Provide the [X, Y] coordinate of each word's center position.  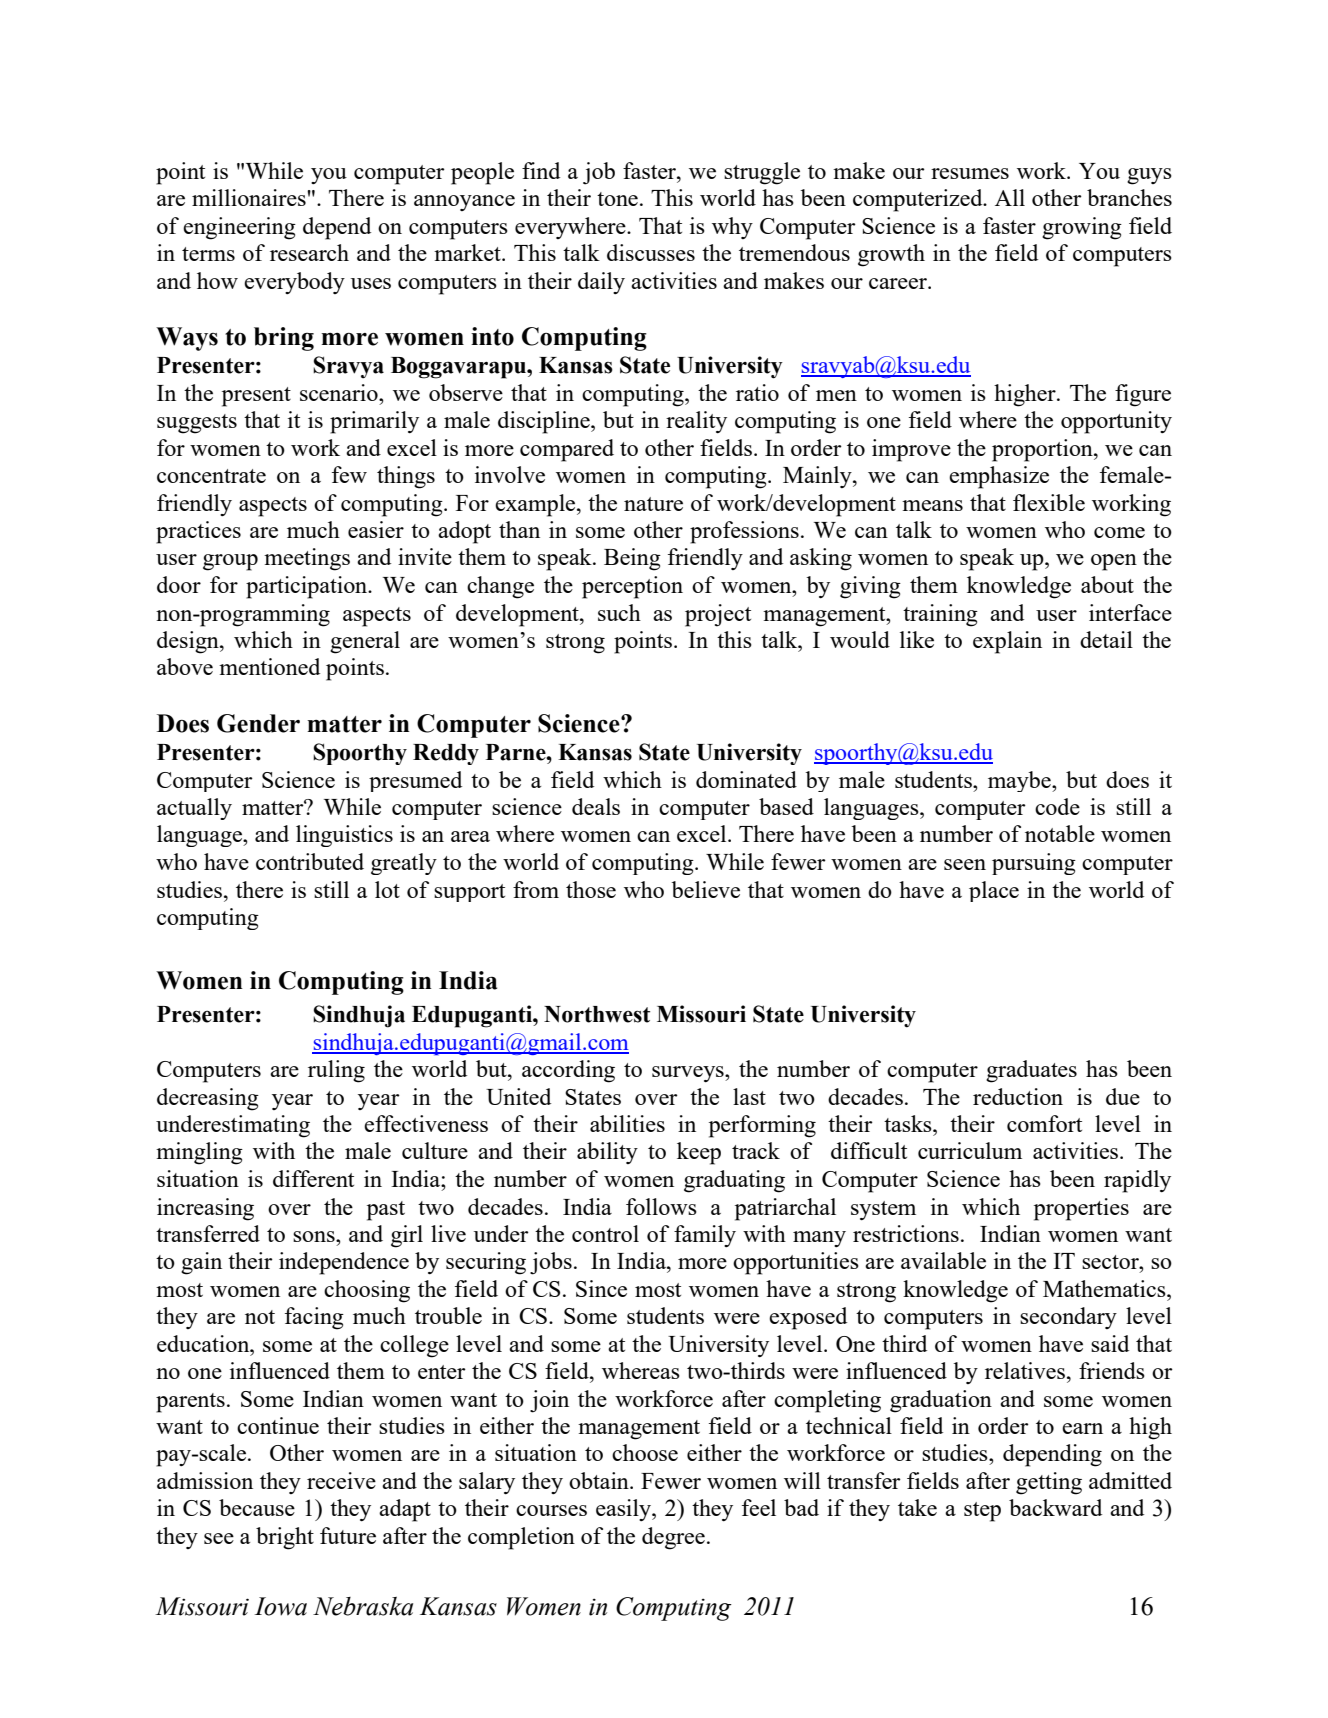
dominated [746, 779]
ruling [336, 1071]
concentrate [211, 476]
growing [1082, 228]
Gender [258, 723]
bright [285, 1538]
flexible [1049, 502]
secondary [1068, 1318]
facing [314, 1318]
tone [617, 199]
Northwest [597, 1014]
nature [653, 504]
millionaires [250, 197]
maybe [1020, 781]
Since [601, 1288]
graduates [1031, 1071]
